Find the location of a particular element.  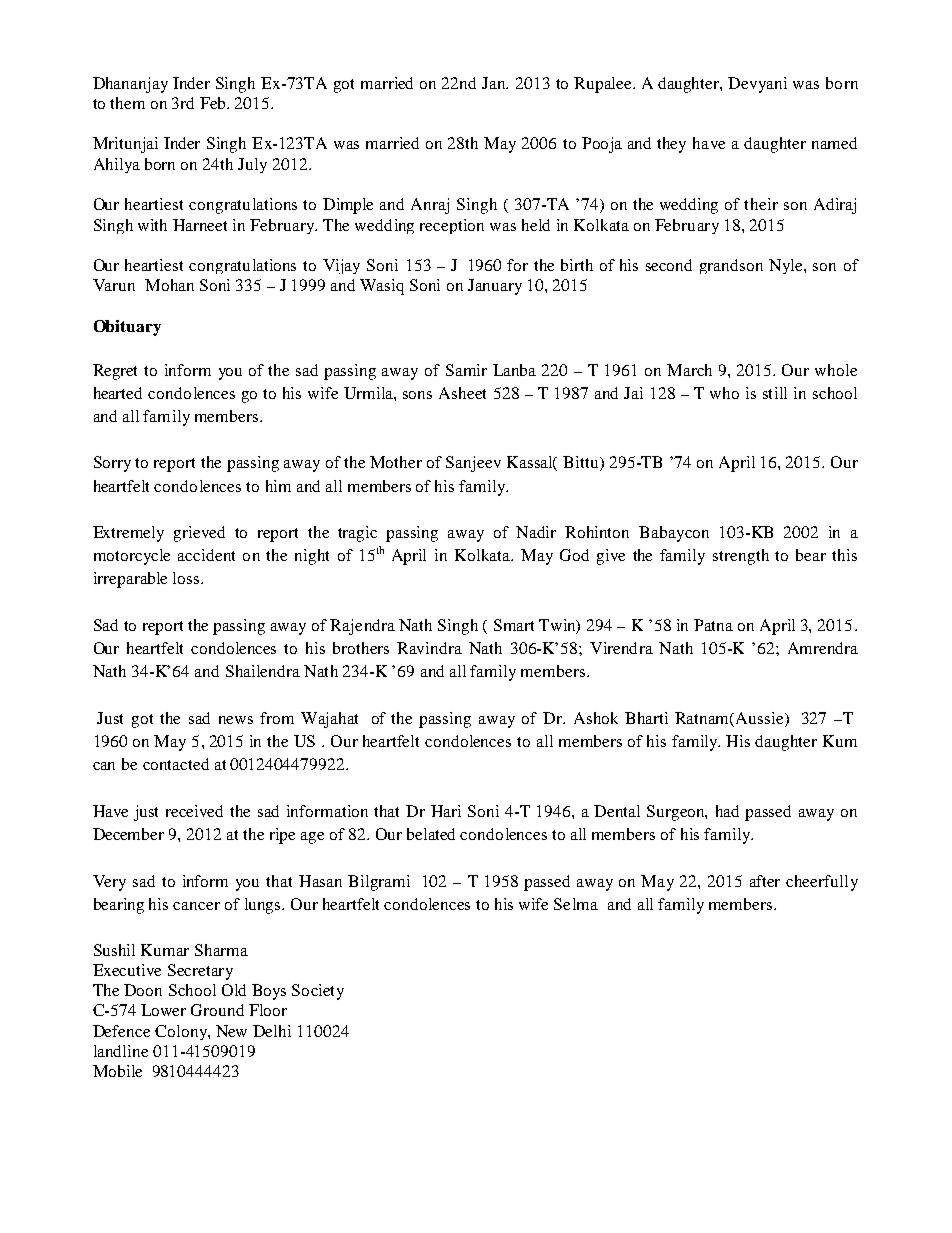

Patna is located at coordinates (713, 625).
